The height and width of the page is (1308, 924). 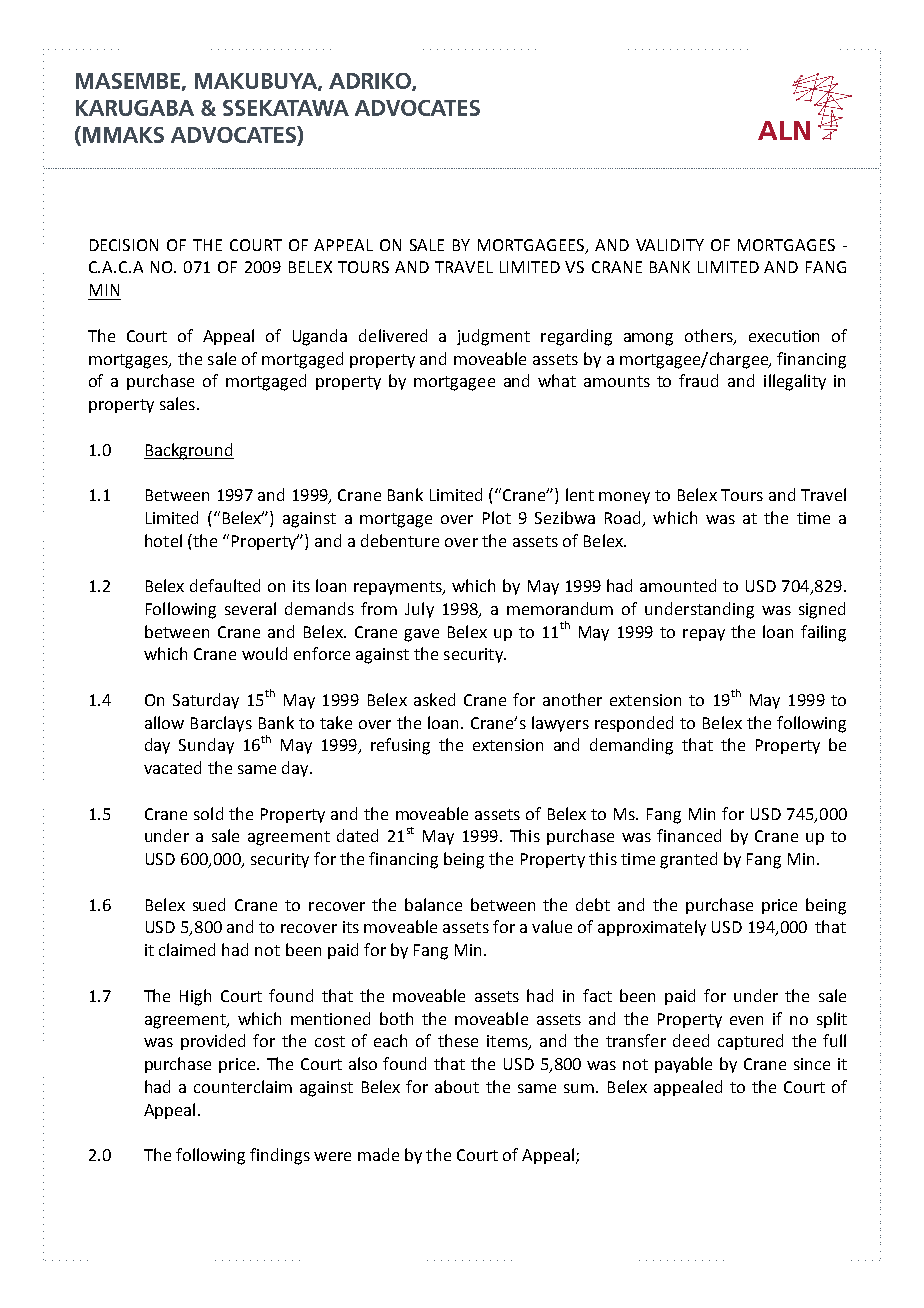 I want to click on Uganda, so click(x=320, y=337).
